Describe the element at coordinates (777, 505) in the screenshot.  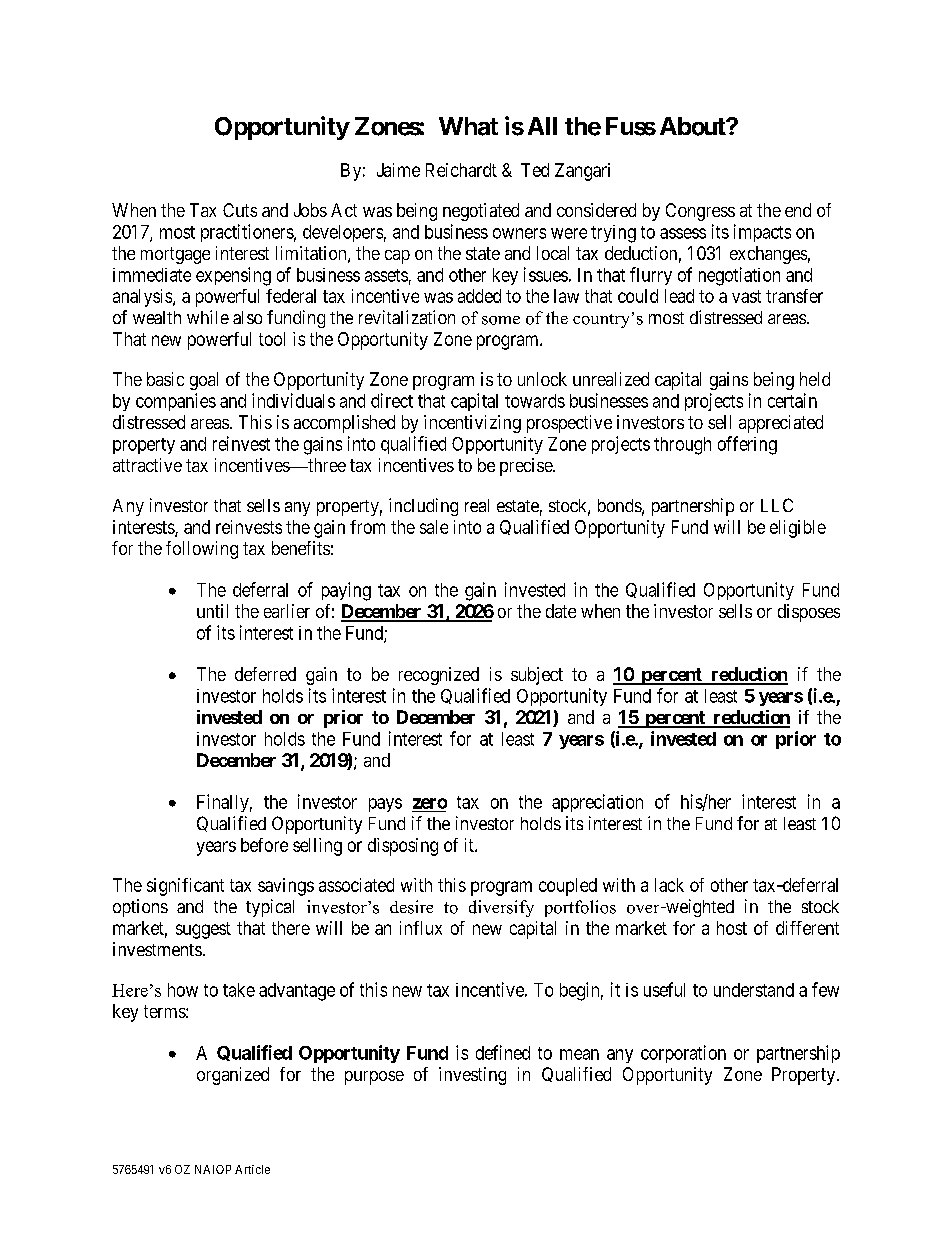
I see `LLC` at that location.
